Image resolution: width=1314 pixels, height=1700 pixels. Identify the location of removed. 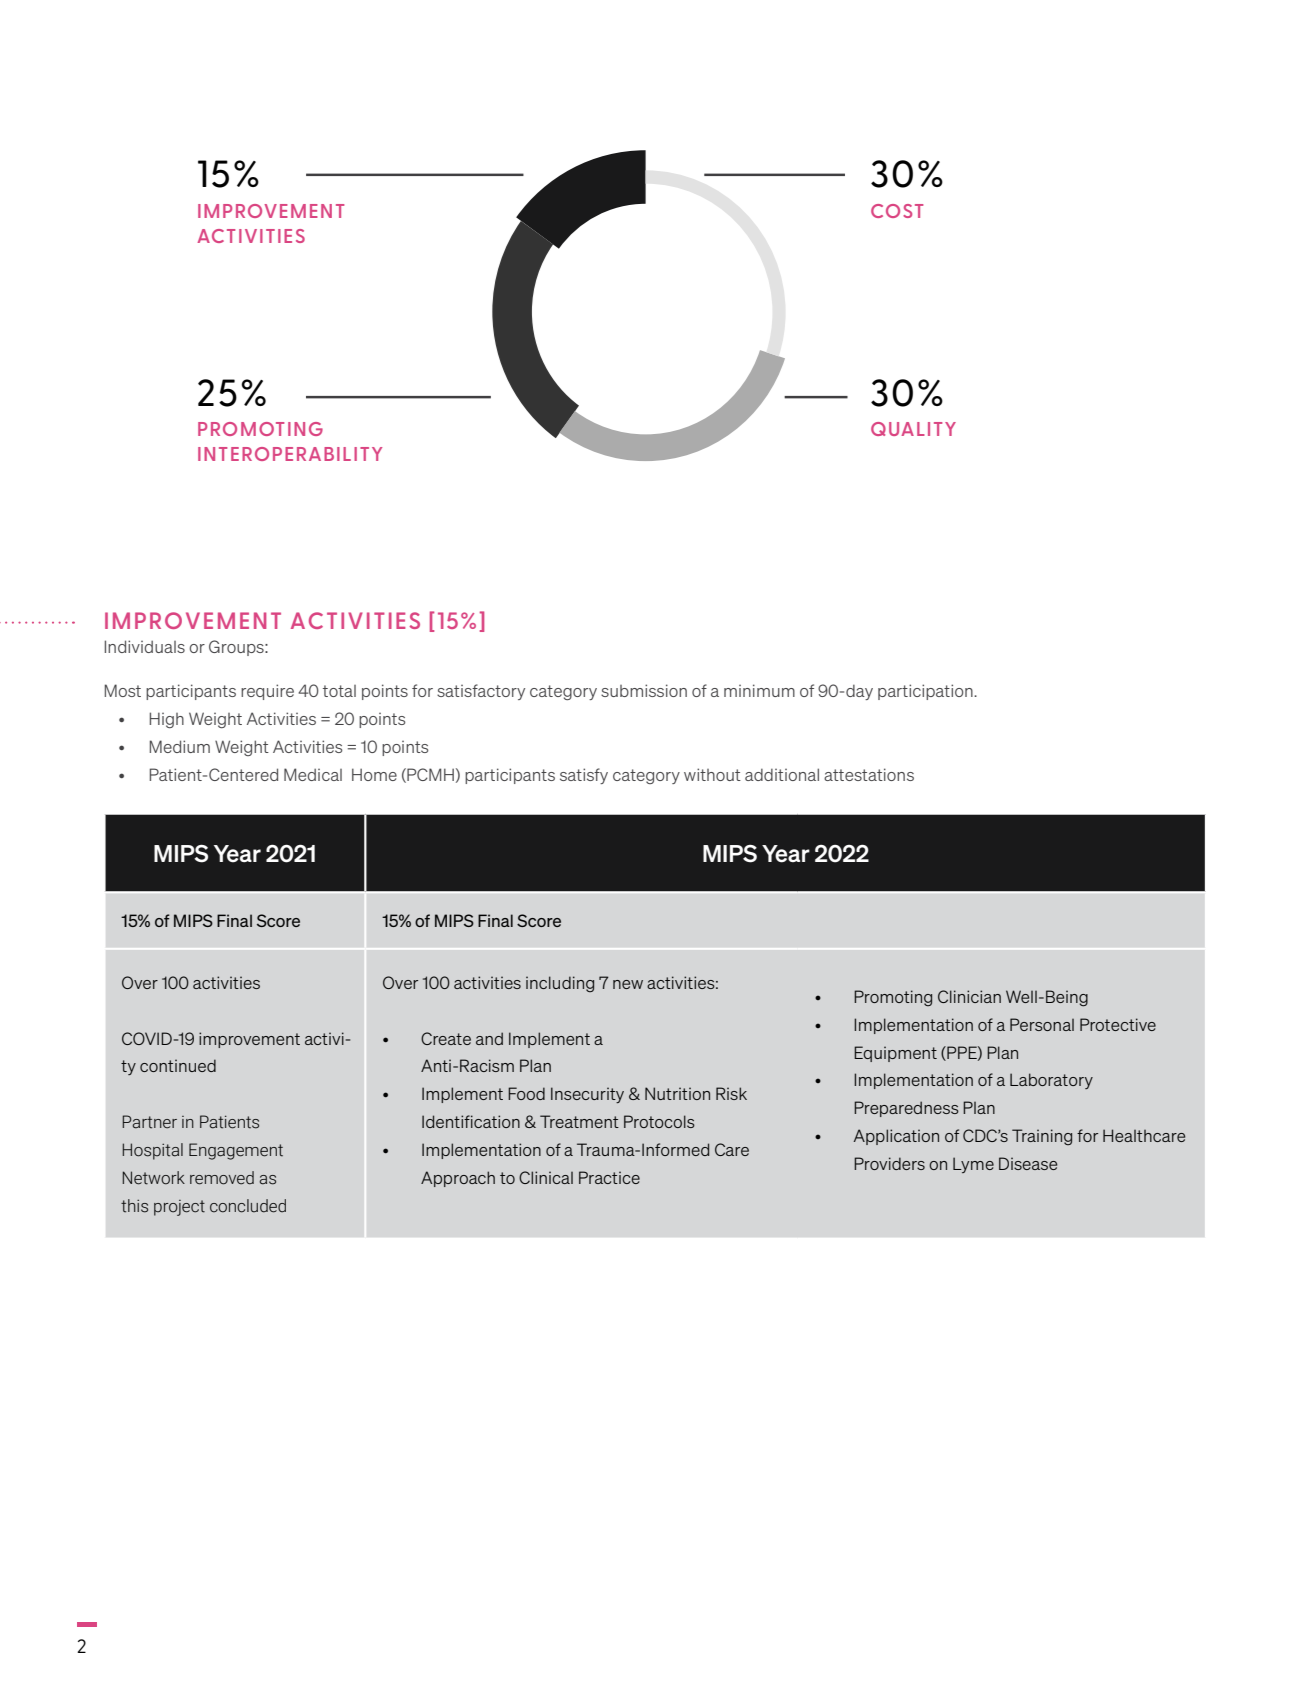
(222, 1178).
